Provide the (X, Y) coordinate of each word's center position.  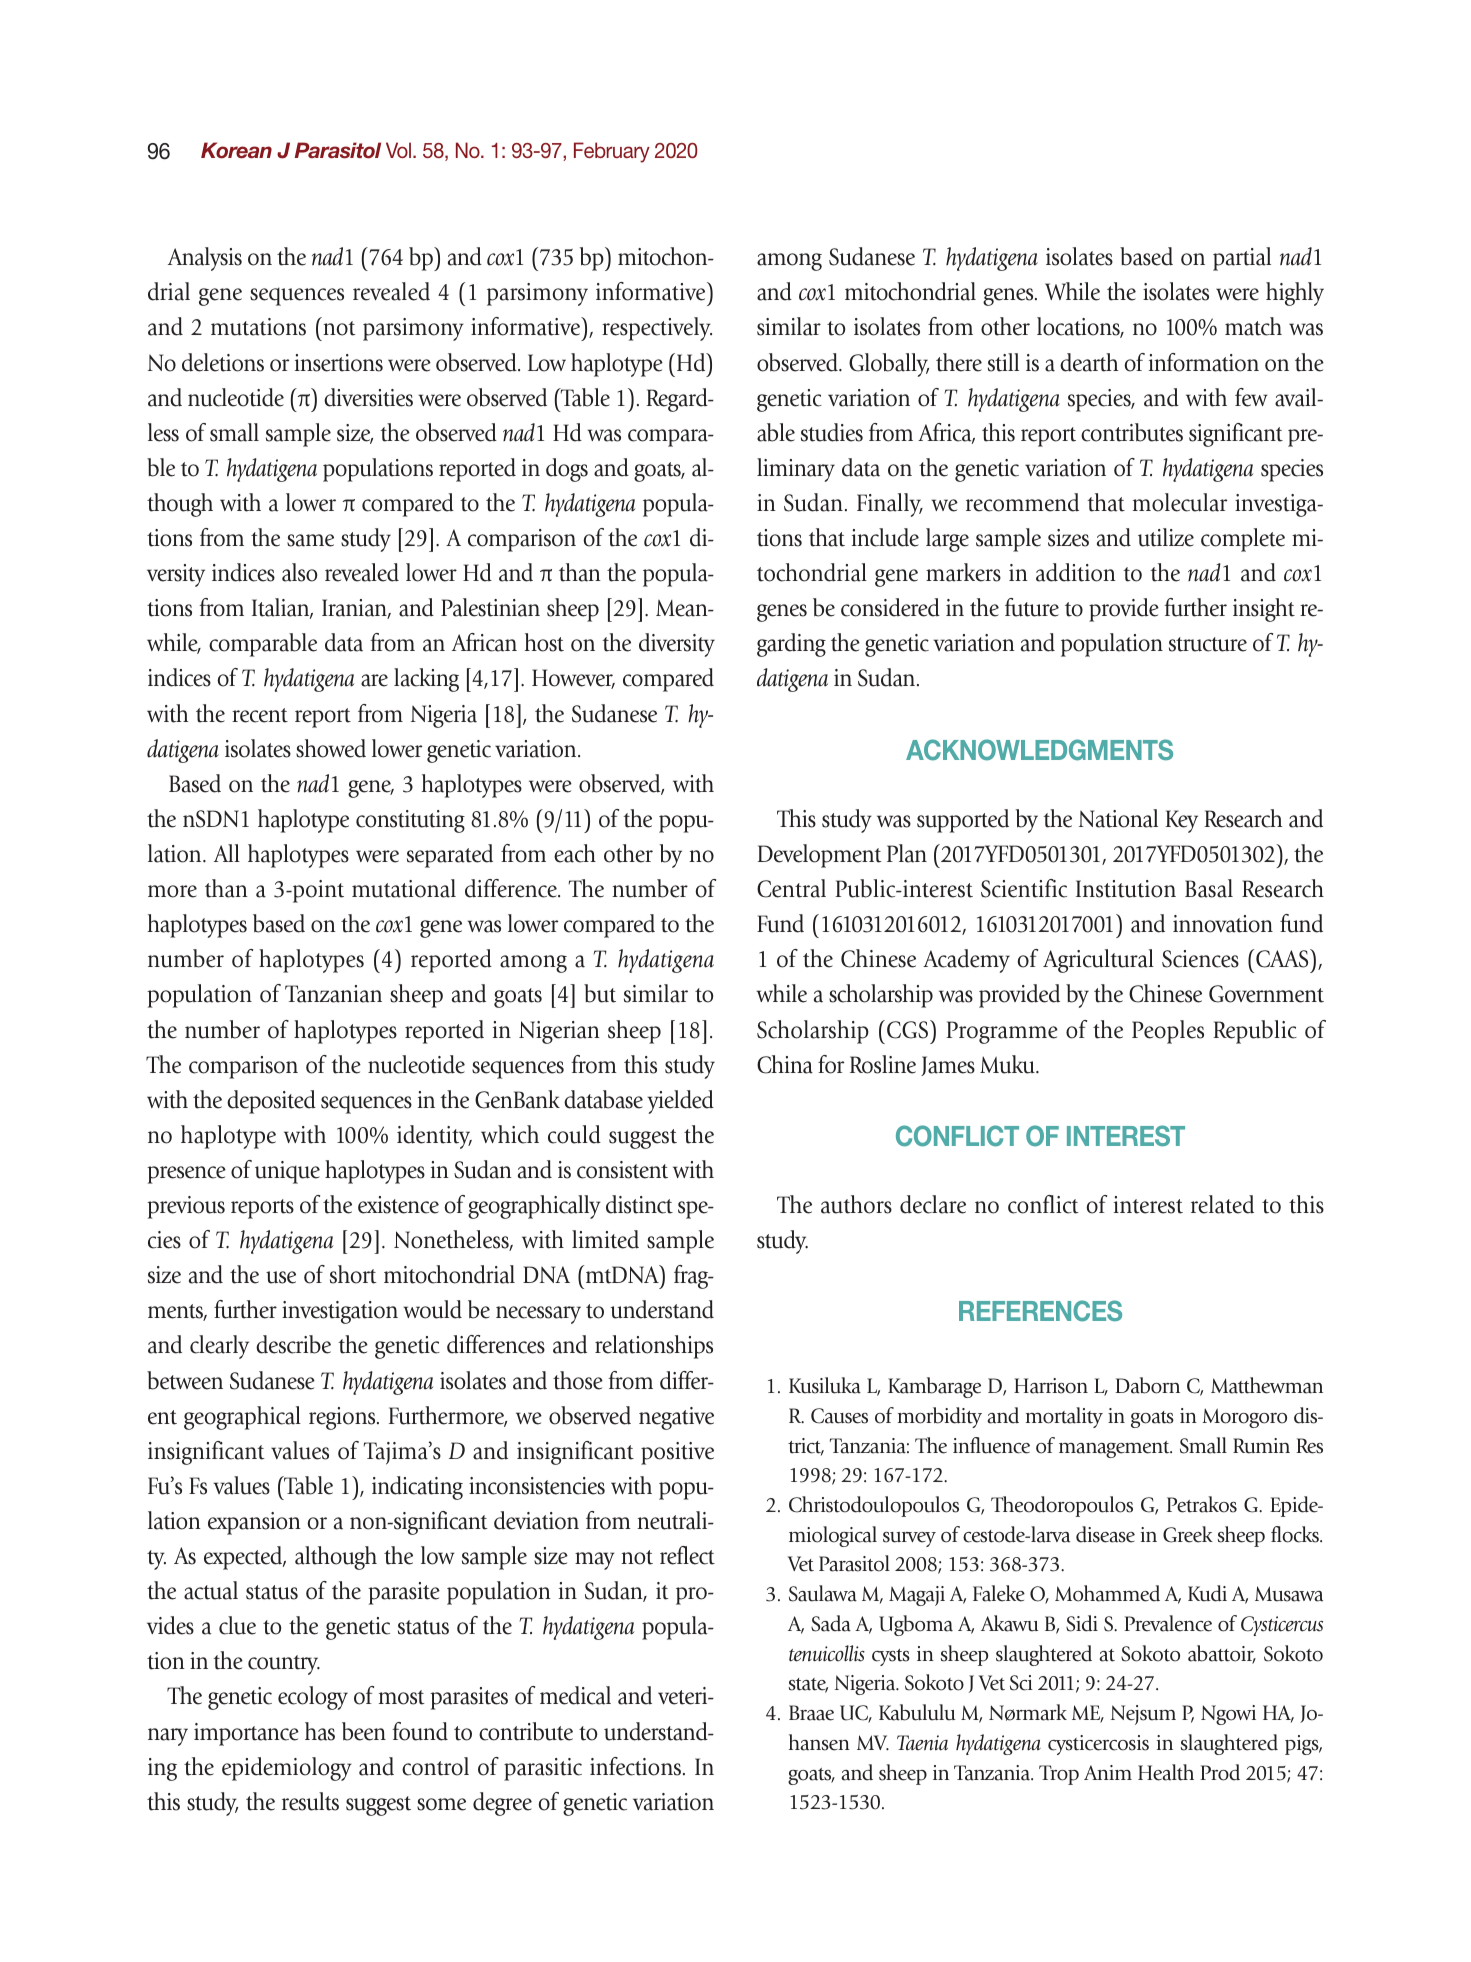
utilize (1166, 537)
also (299, 572)
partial (1242, 259)
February (612, 152)
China (785, 1064)
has (320, 1731)
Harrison (1051, 1386)
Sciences (1200, 959)
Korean (236, 150)
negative (676, 1418)
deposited (271, 1102)
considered (890, 607)
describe (293, 1344)
